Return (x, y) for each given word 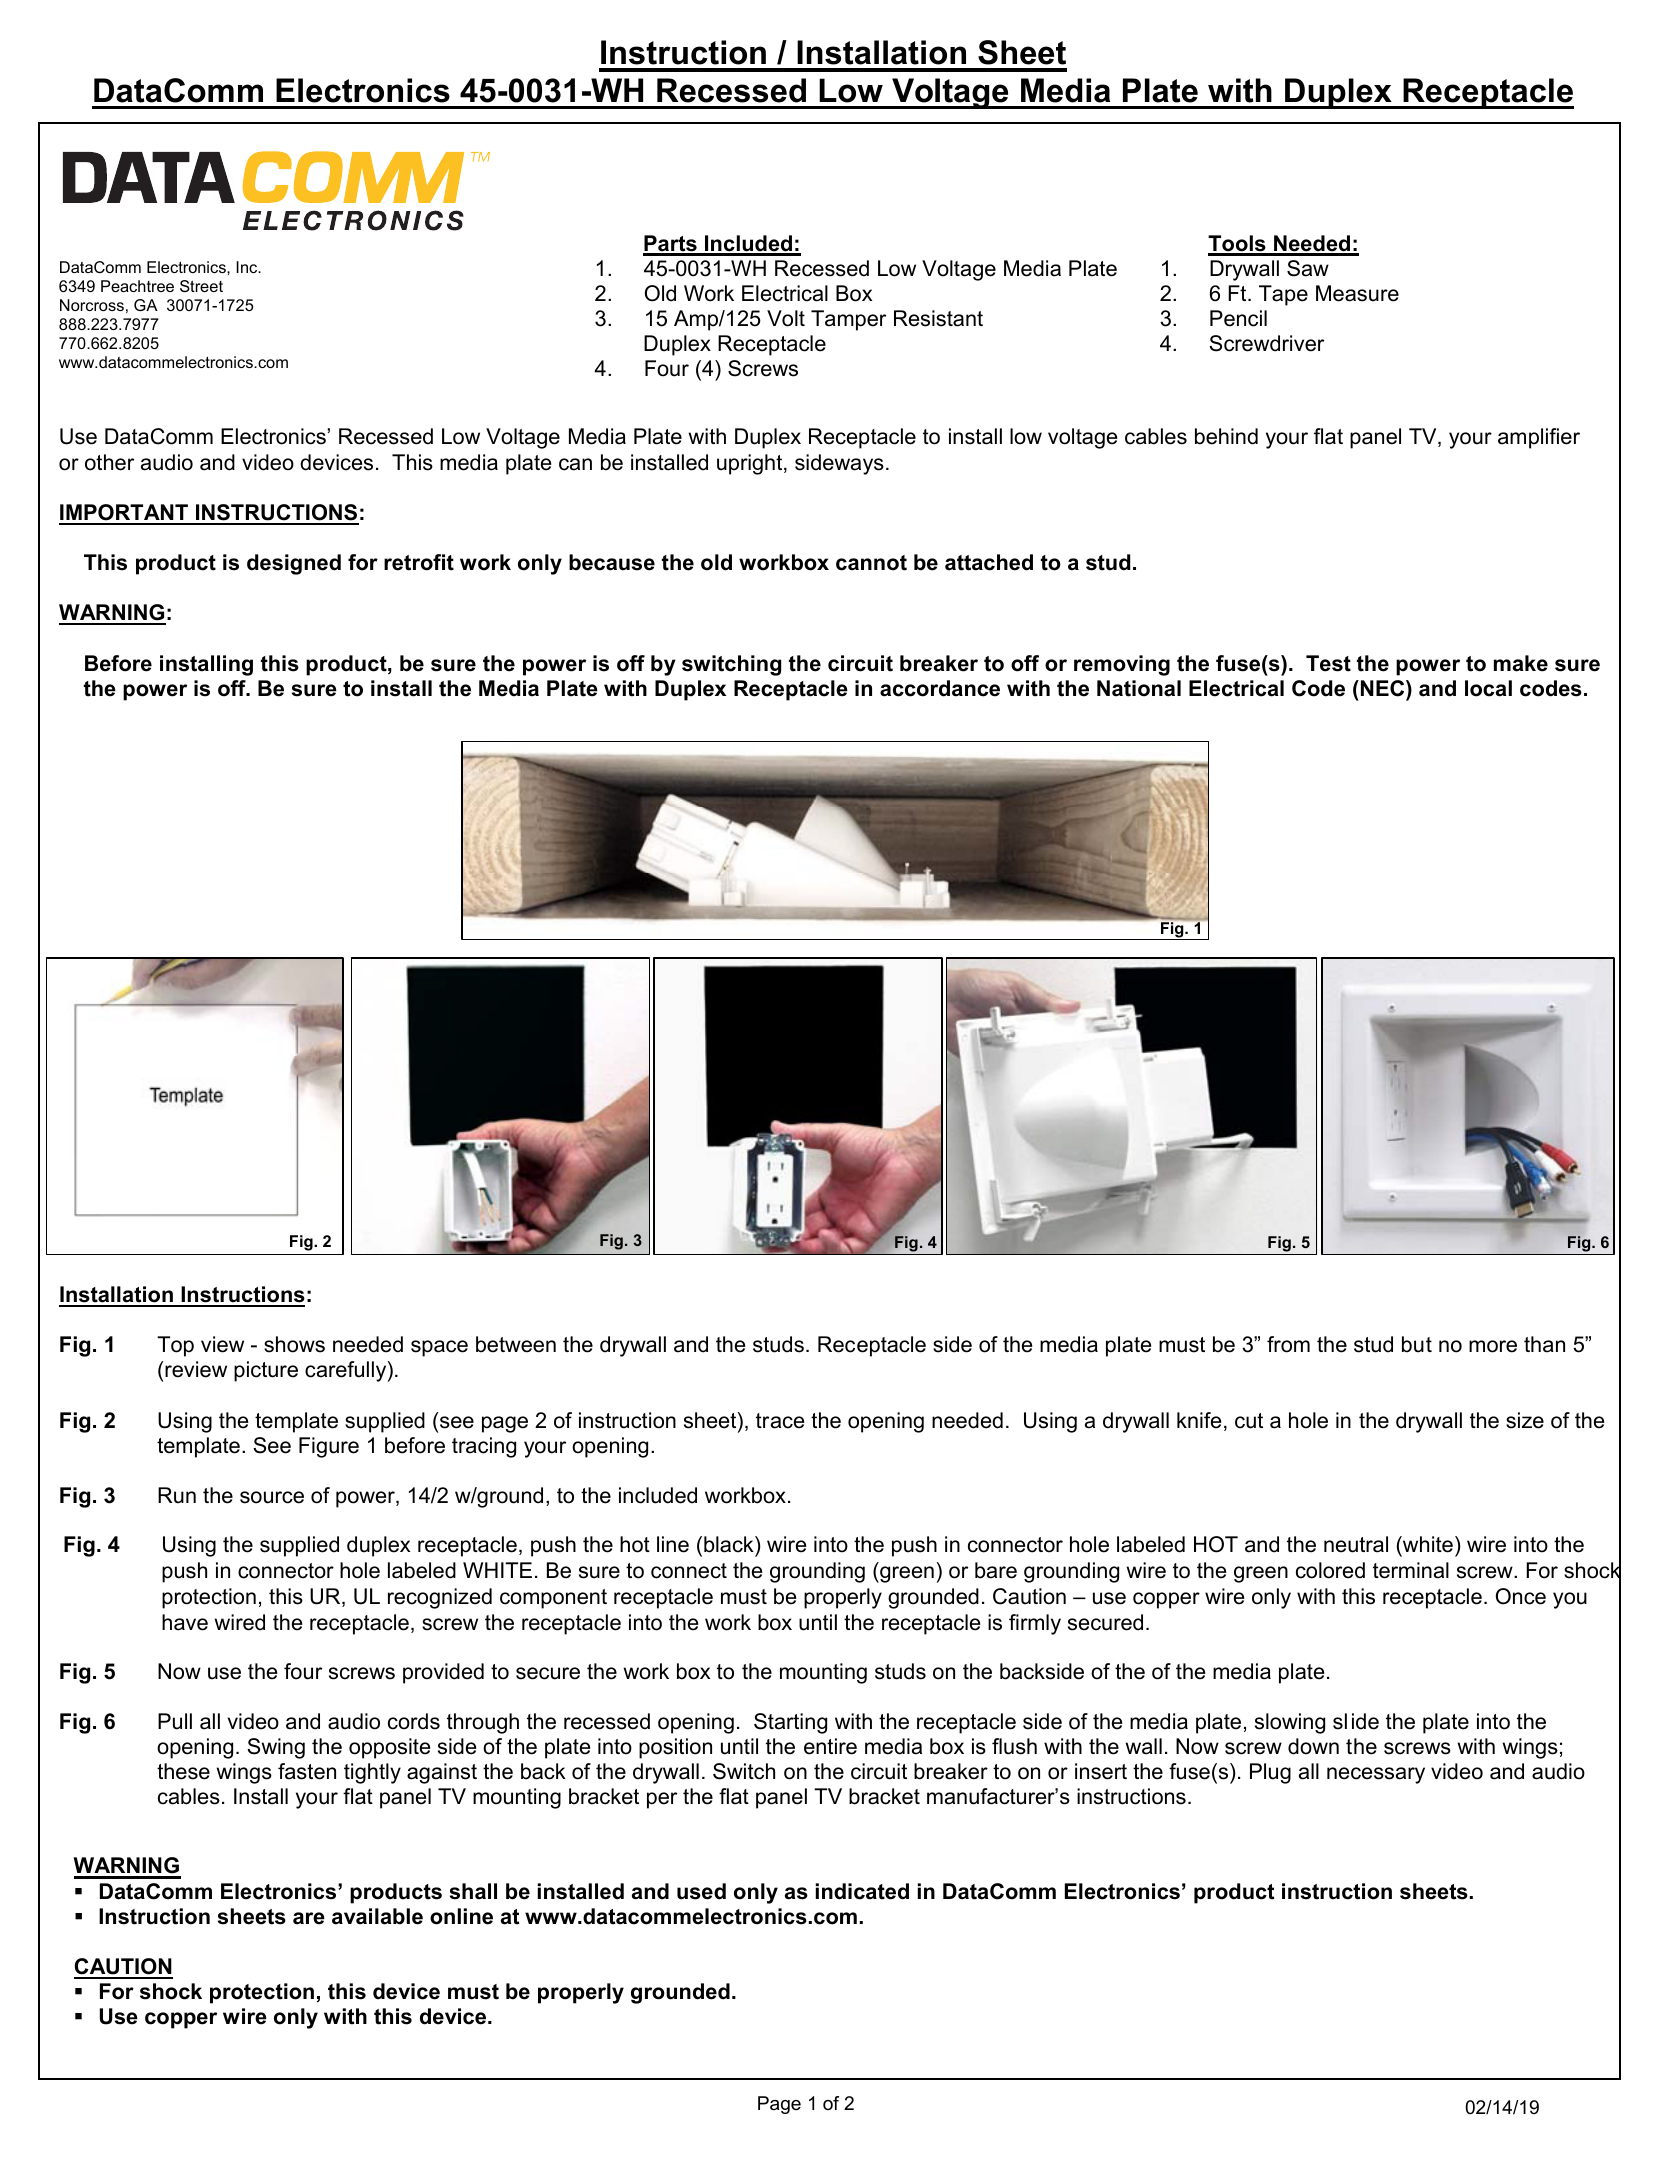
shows (294, 1344)
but (1417, 1344)
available (377, 1916)
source (272, 1497)
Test (1328, 663)
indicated (862, 1891)
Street (201, 286)
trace (780, 1421)
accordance (940, 688)
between (516, 1344)
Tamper (848, 320)
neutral (1356, 1544)
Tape (1283, 295)
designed (294, 564)
